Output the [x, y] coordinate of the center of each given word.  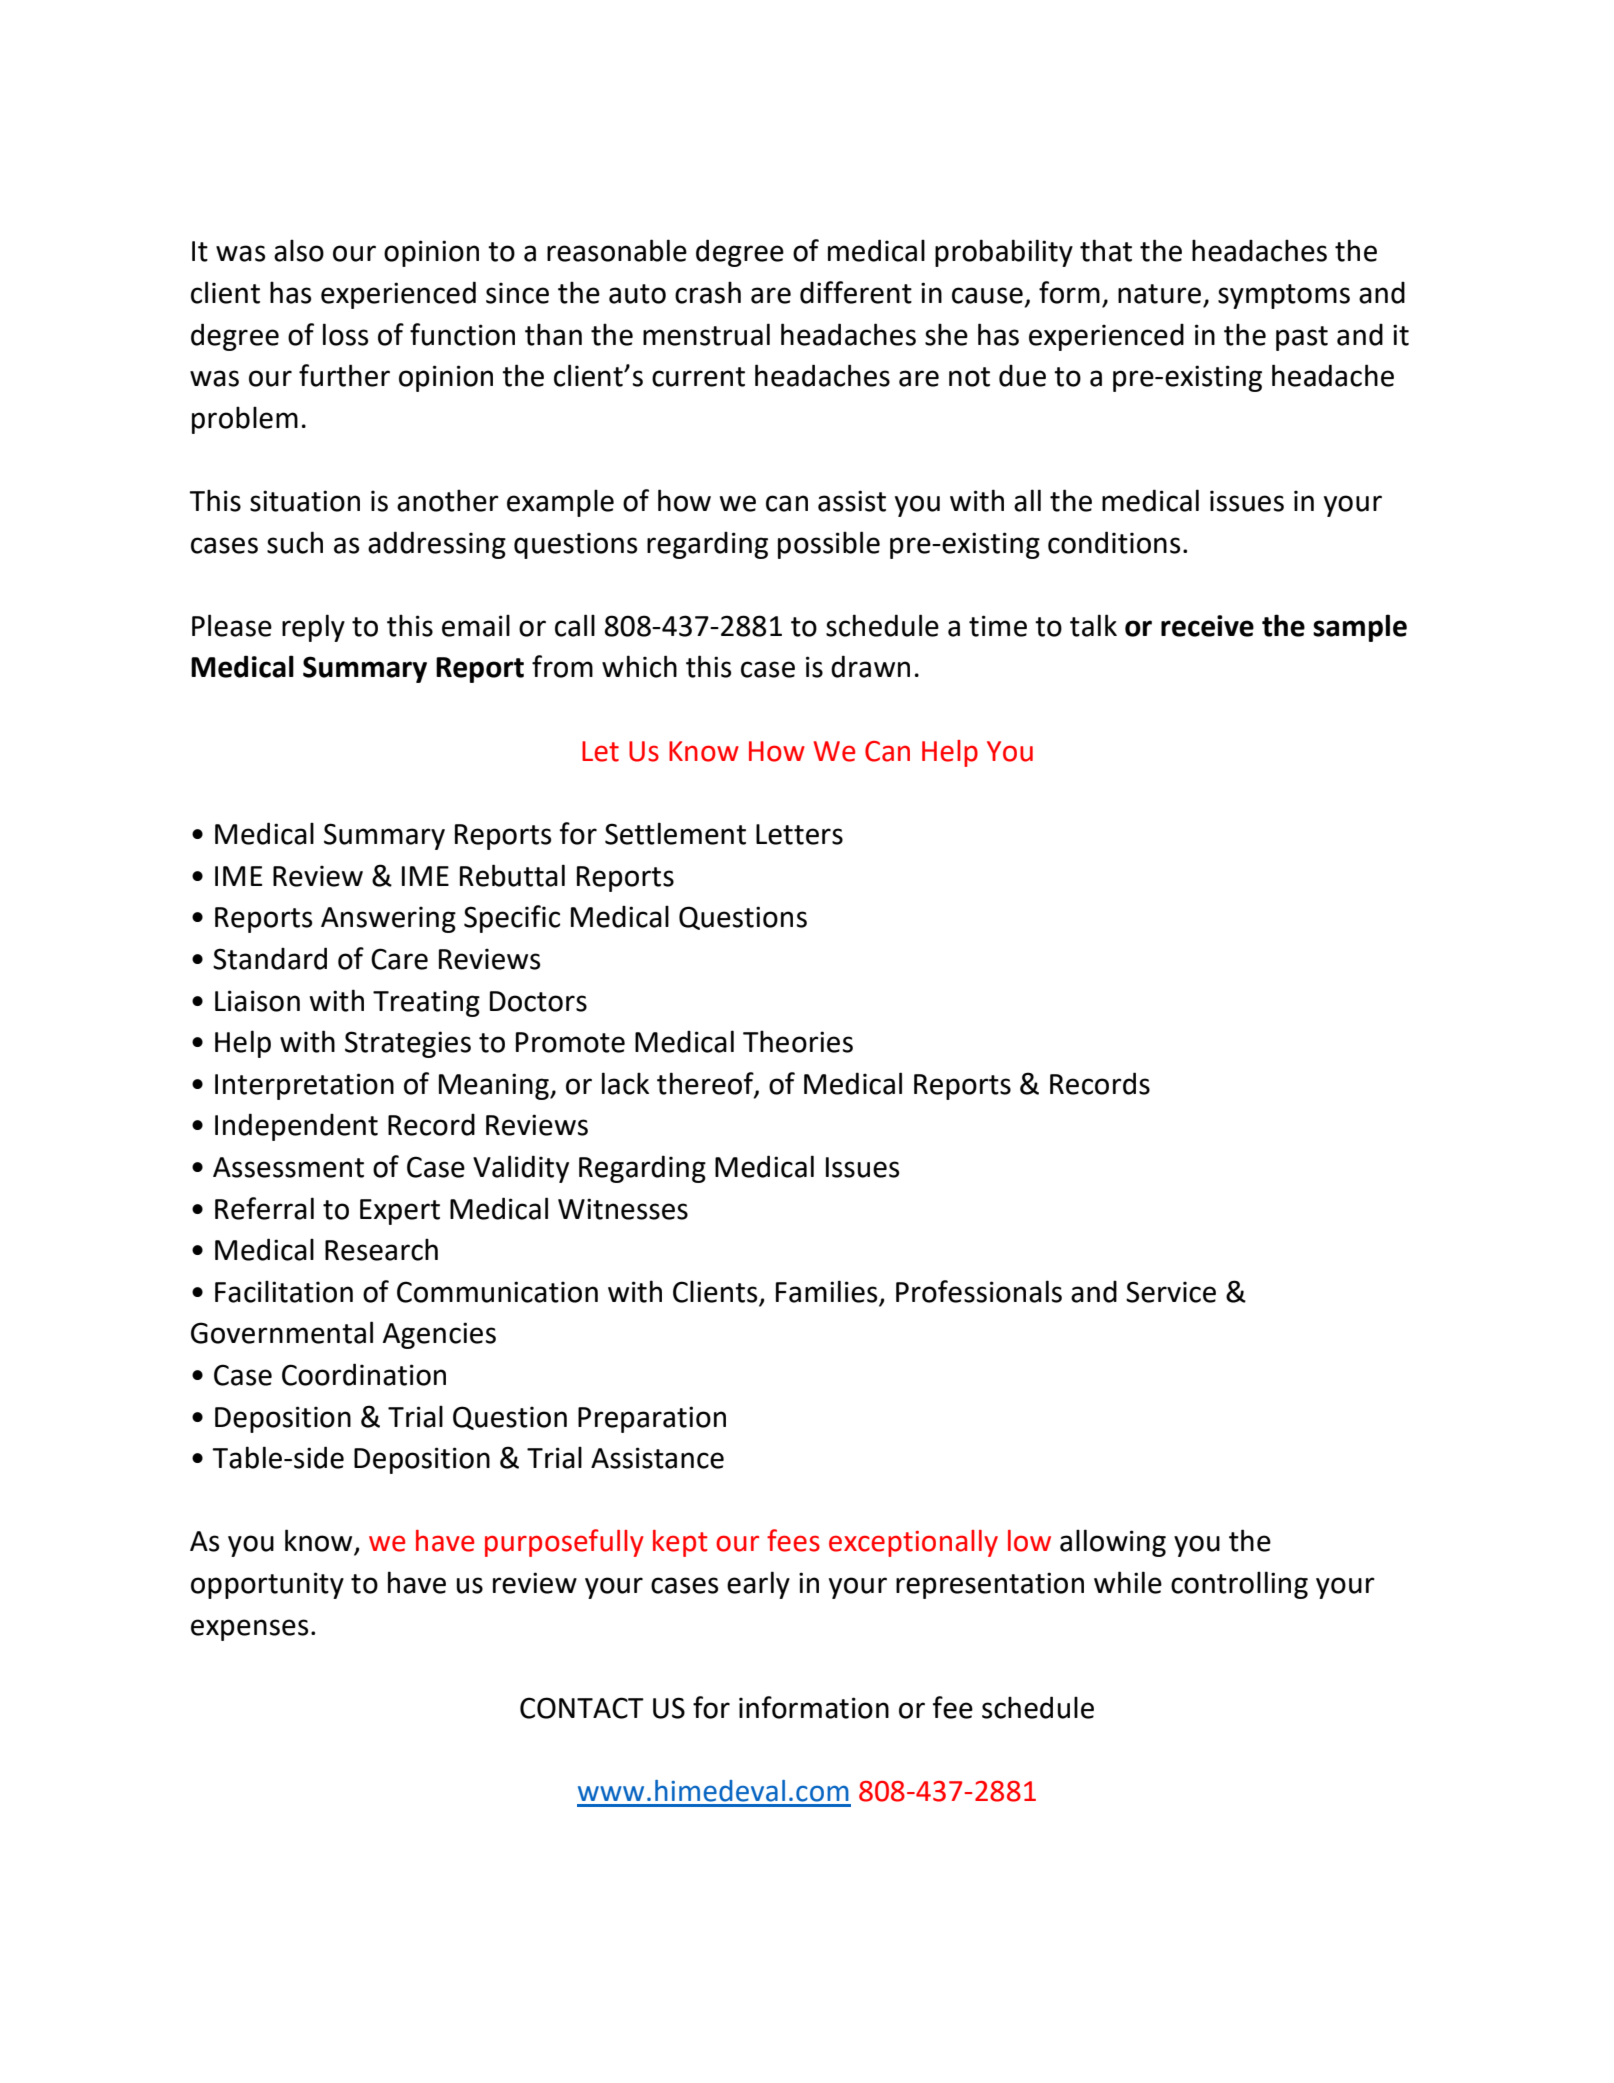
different [856, 292]
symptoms [1284, 296]
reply [313, 628]
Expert [400, 1212]
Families [826, 1291]
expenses [249, 1630]
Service [1171, 1292]
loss [345, 334]
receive [1207, 626]
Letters [799, 834]
